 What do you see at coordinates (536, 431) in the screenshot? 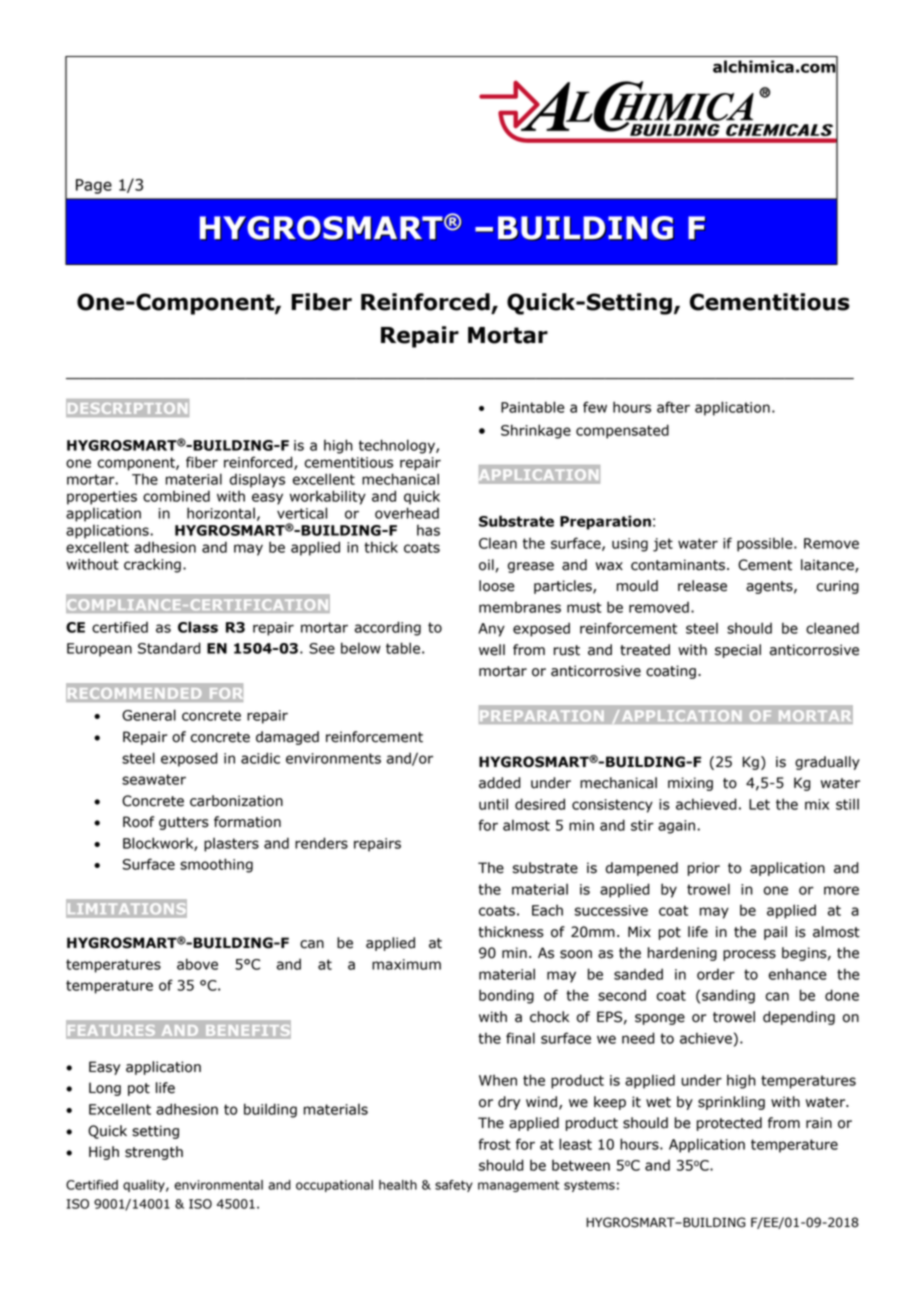
I see `Shrinkage` at bounding box center [536, 431].
